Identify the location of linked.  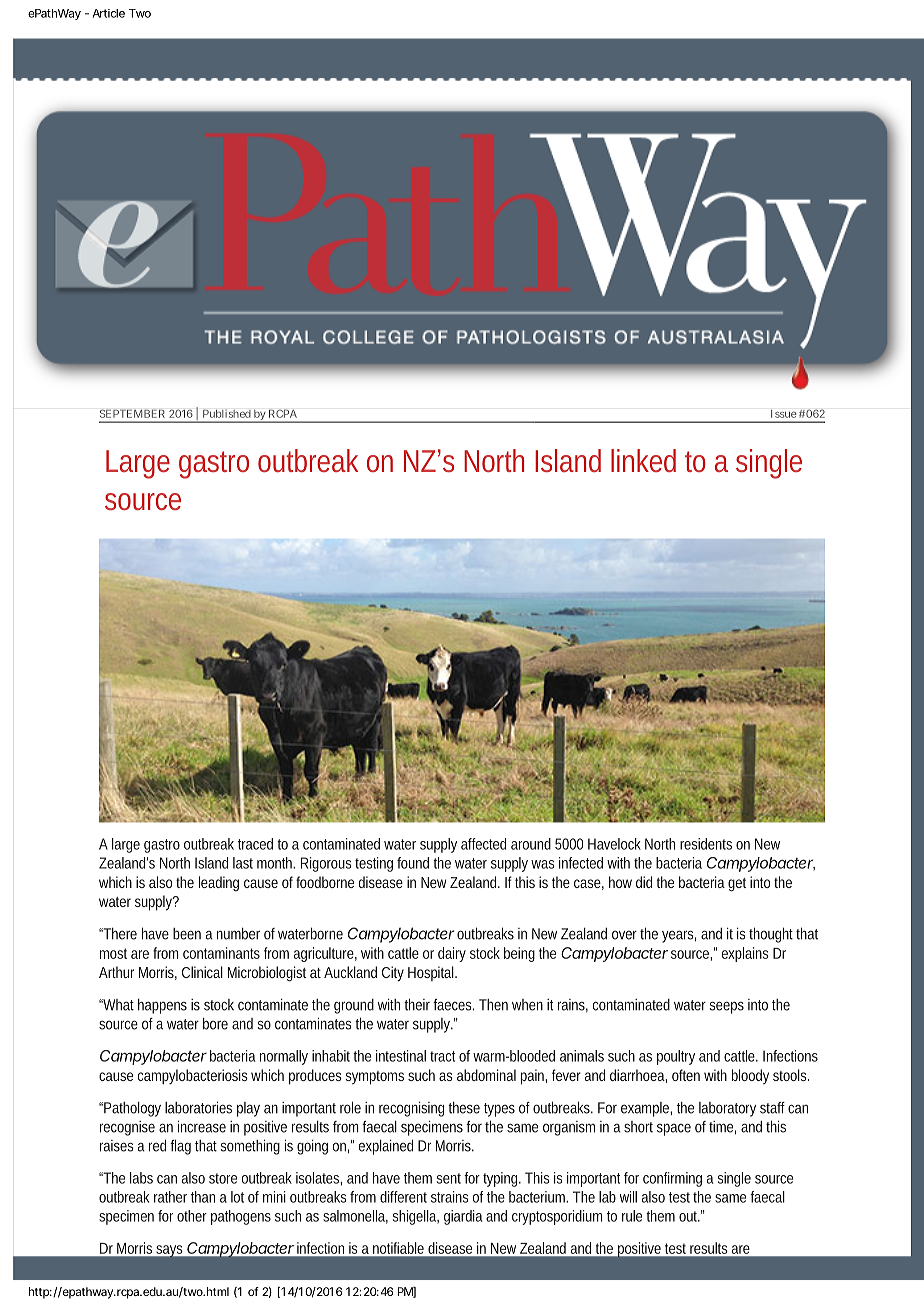
(643, 460).
